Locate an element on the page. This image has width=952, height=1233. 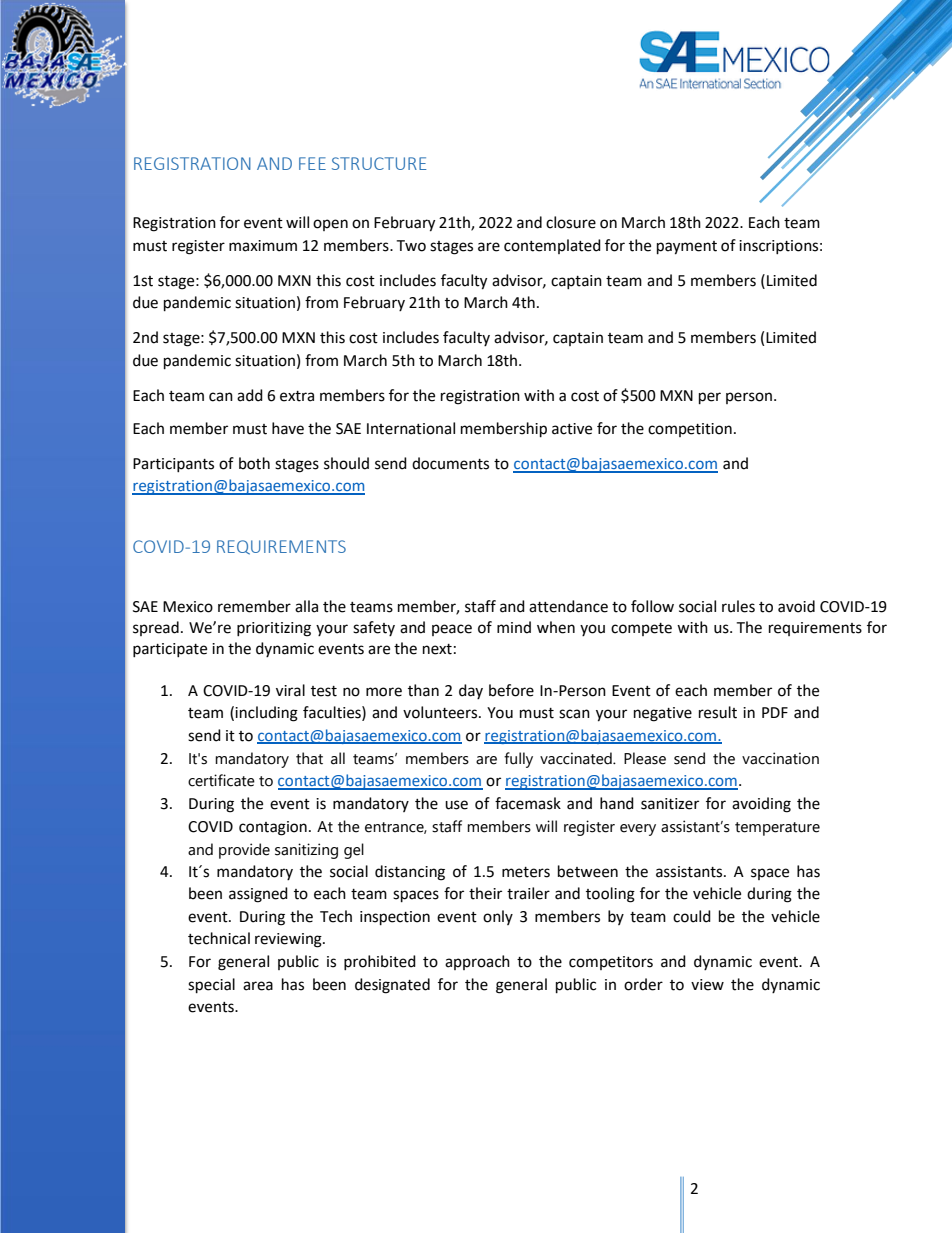
result is located at coordinates (718, 712).
